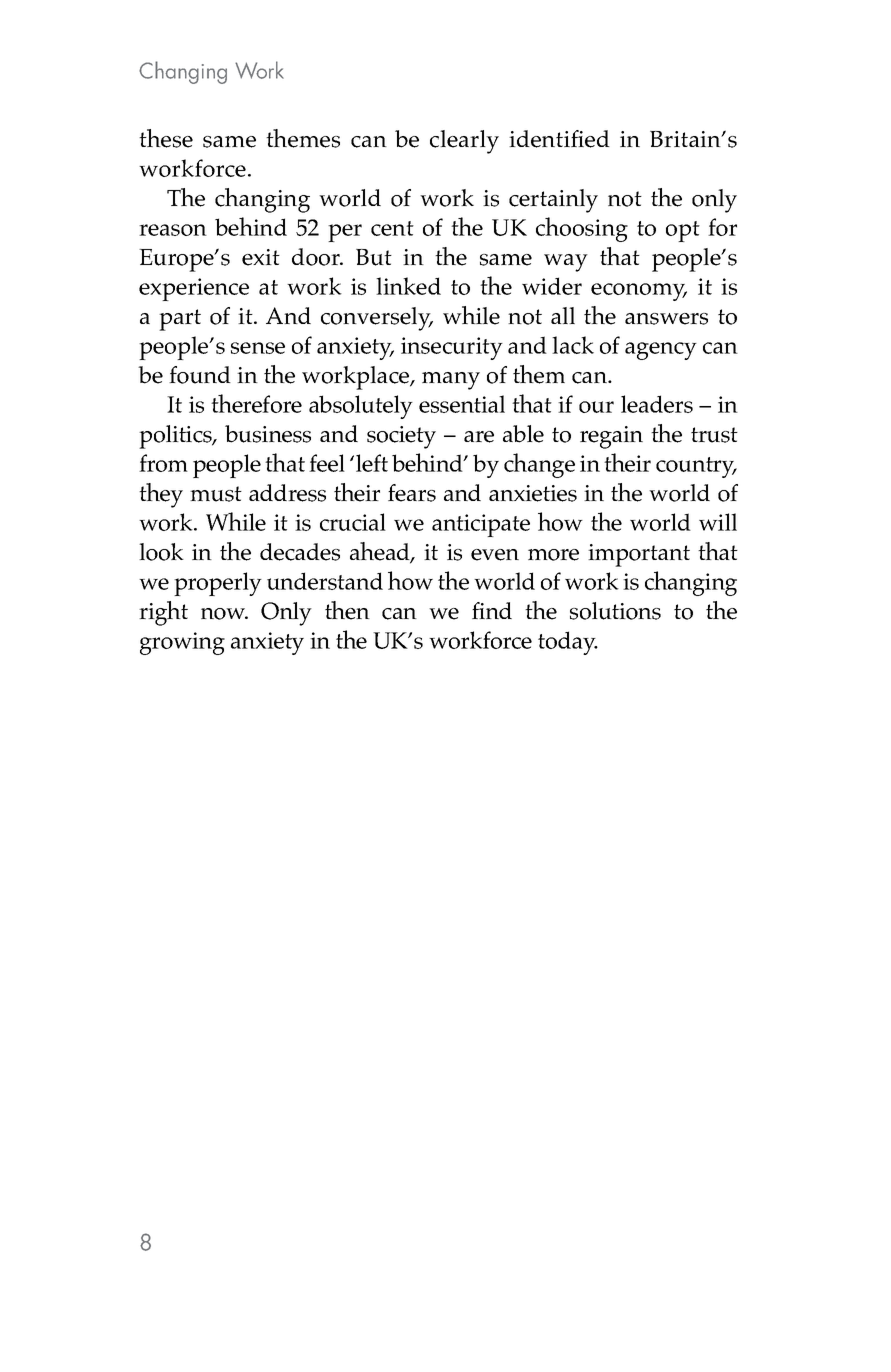  What do you see at coordinates (261, 257) in the image?
I see `exit` at bounding box center [261, 257].
